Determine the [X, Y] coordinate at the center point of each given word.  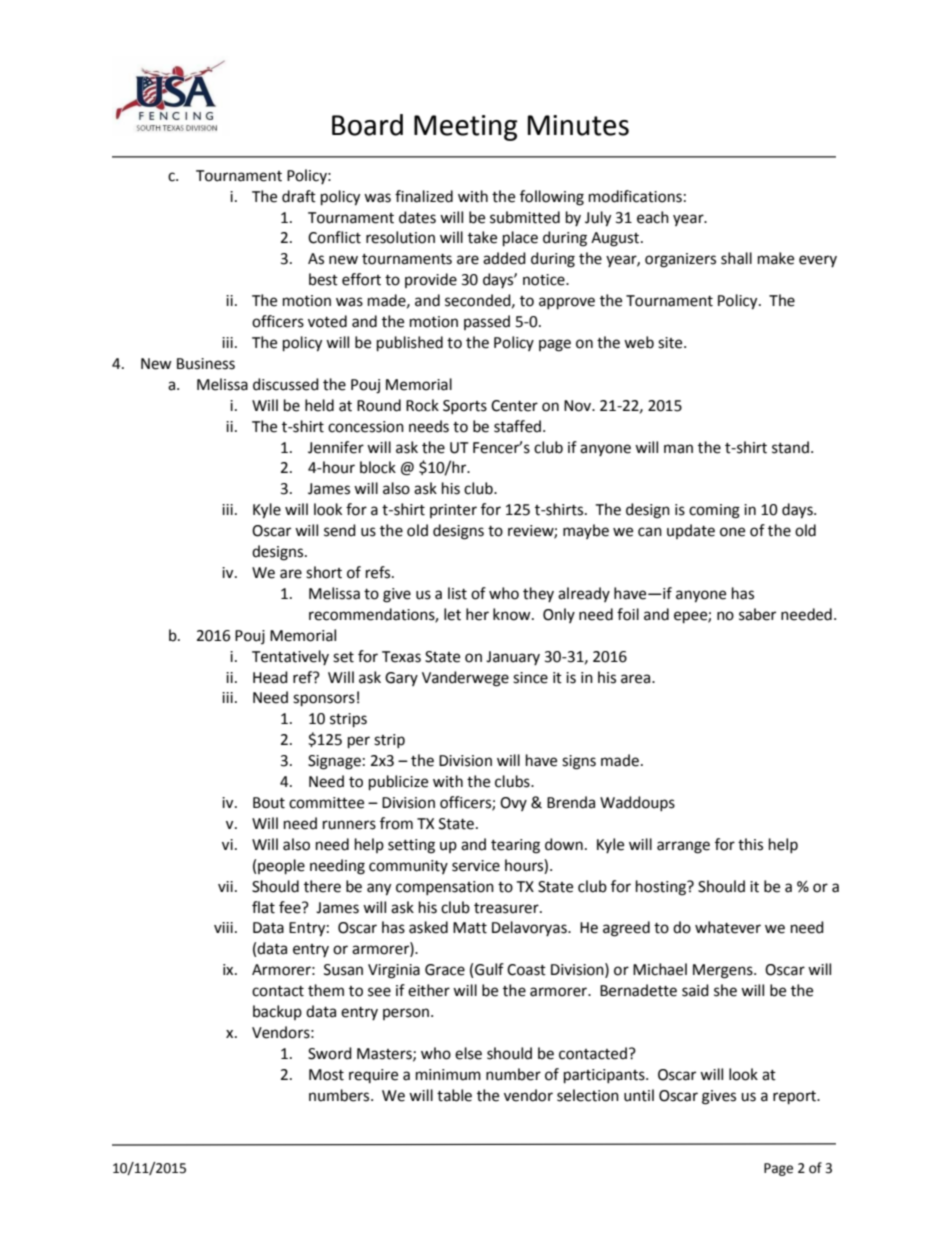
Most [326, 1075]
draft [299, 196]
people [281, 867]
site [671, 343]
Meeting [466, 128]
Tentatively [290, 657]
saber [757, 614]
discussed [286, 384]
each [653, 217]
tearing [515, 846]
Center [514, 406]
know [513, 614]
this [750, 844]
